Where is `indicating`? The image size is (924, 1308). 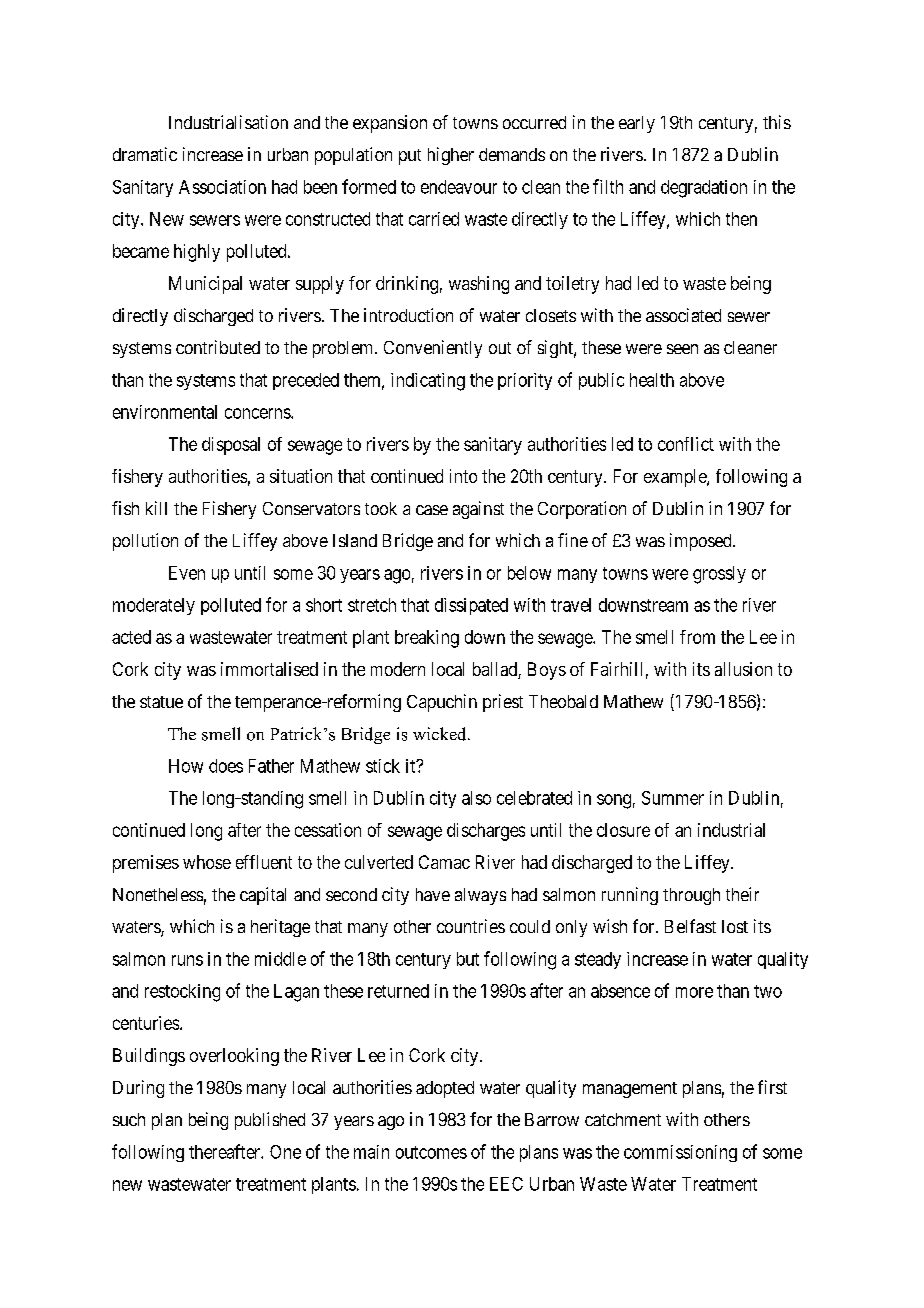 indicating is located at coordinates (428, 382).
